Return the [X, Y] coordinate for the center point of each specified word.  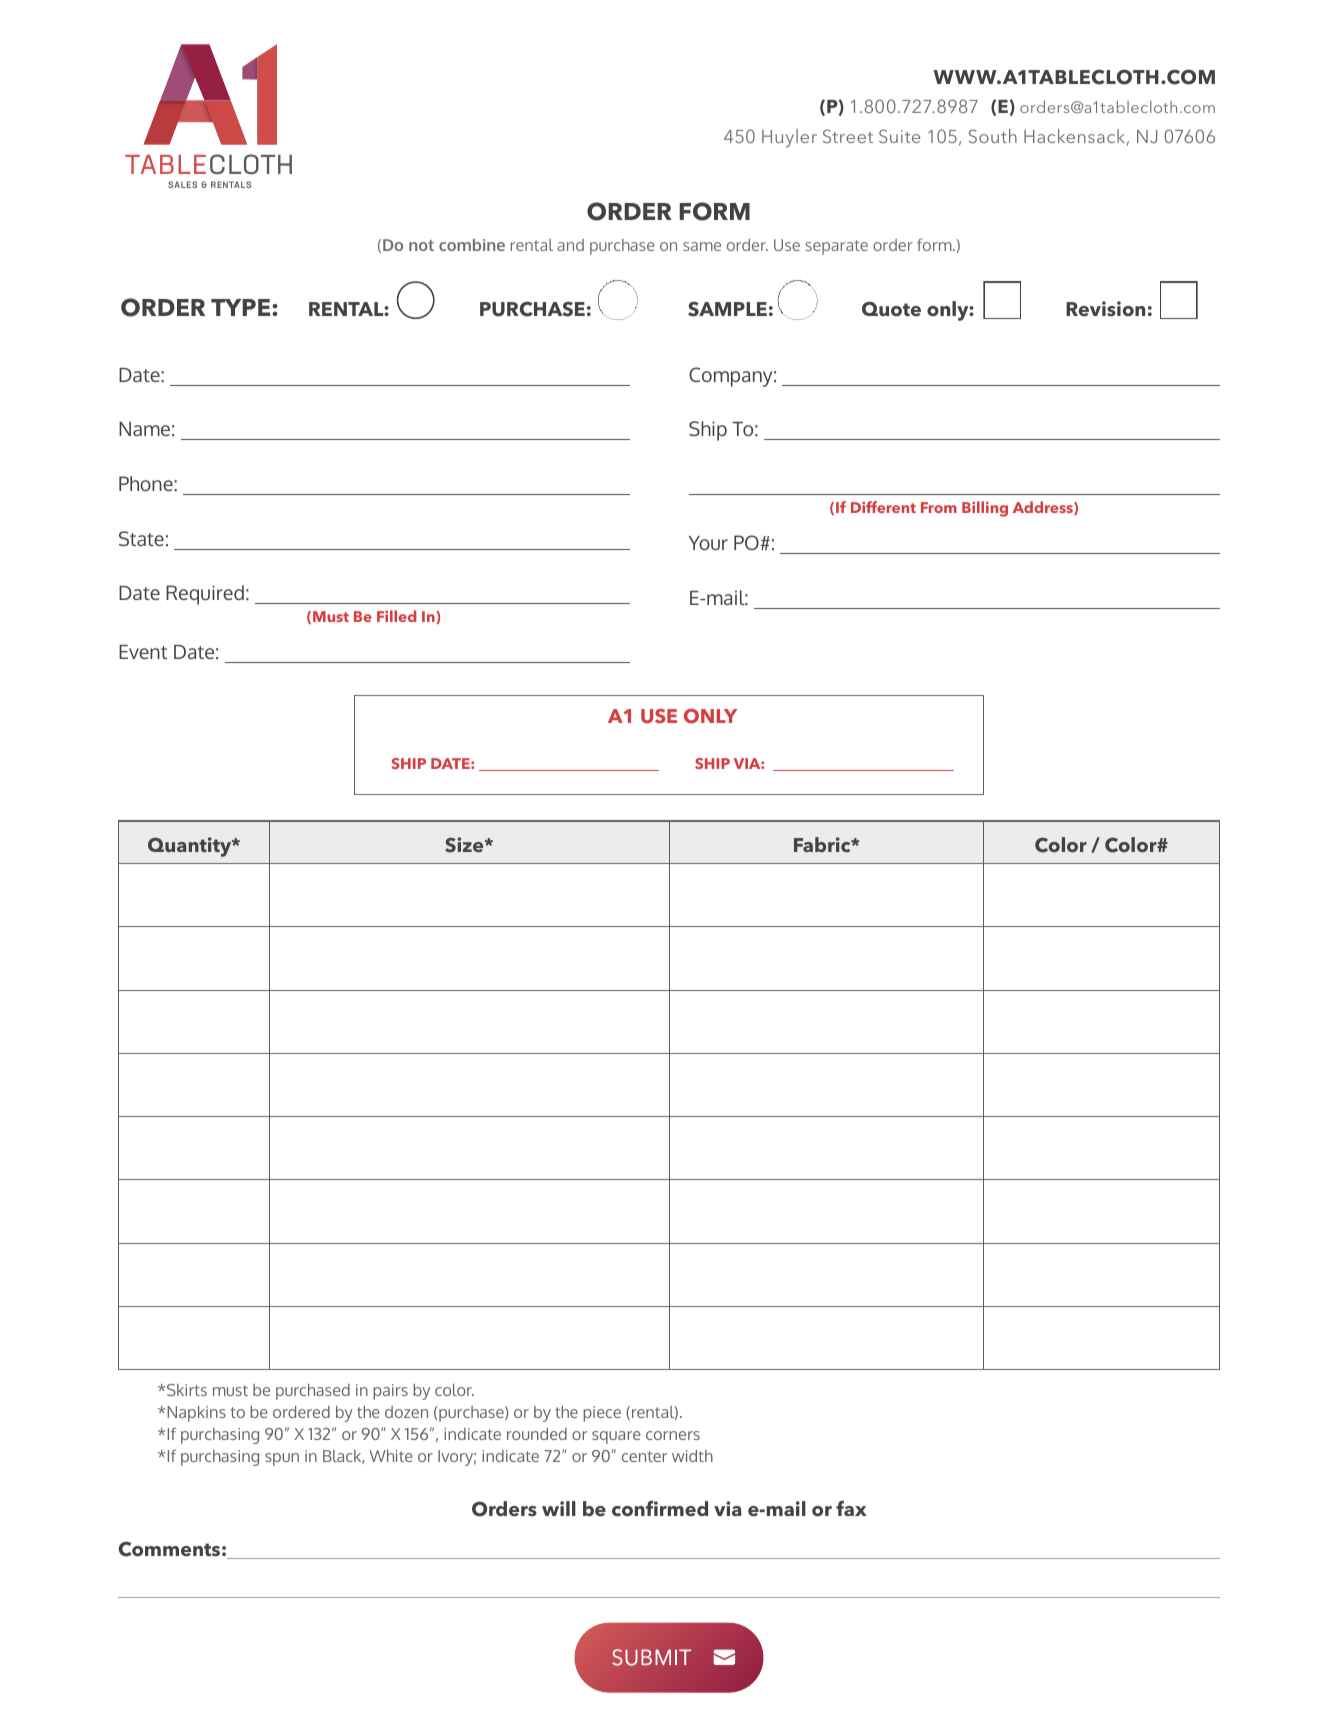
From [939, 507]
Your [708, 543]
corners [673, 1435]
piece [602, 1414]
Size [465, 845]
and [570, 245]
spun [282, 1459]
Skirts [187, 1390]
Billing [985, 509]
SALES [182, 184]
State [141, 538]
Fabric [823, 845]
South [993, 136]
